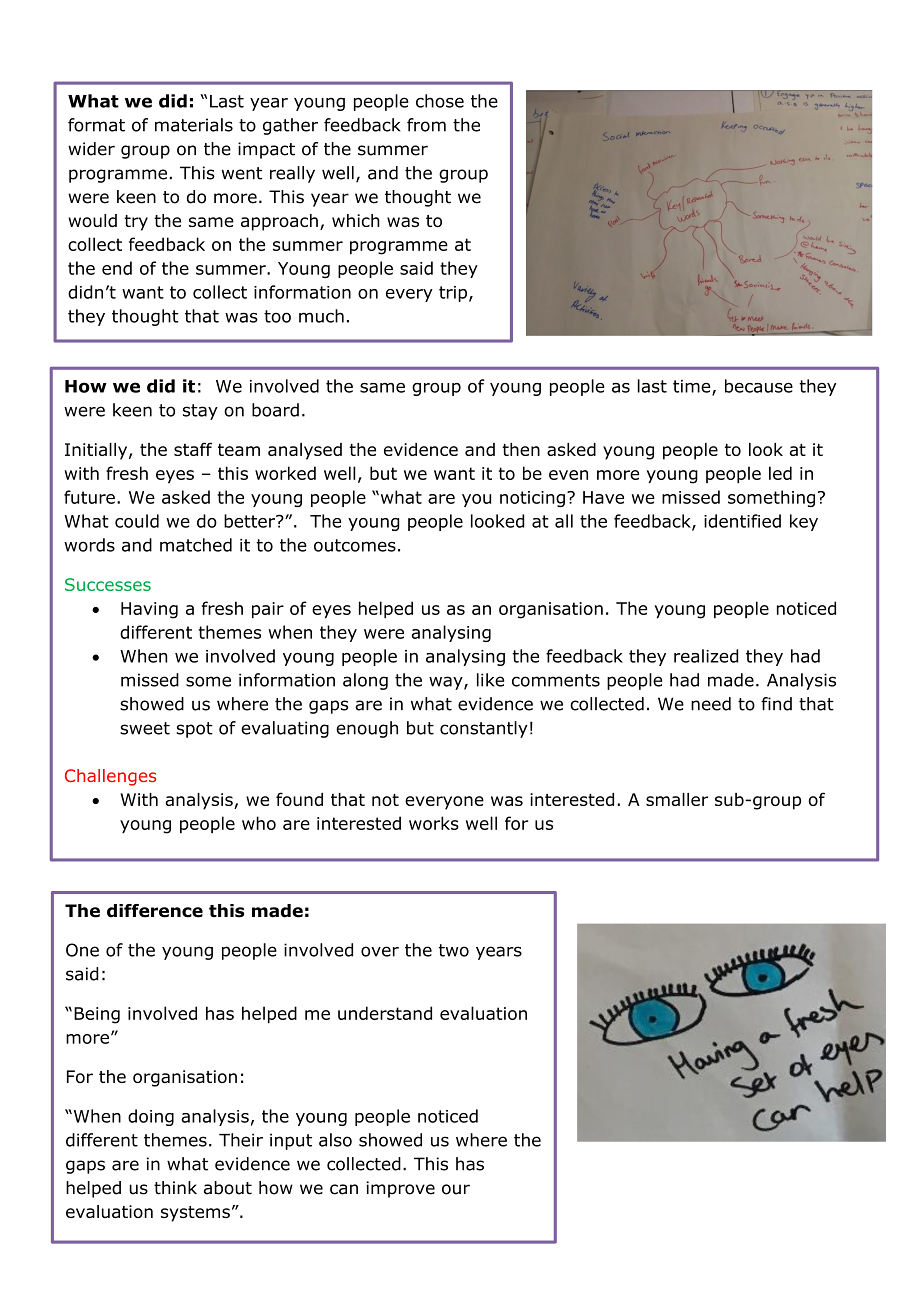 The width and height of the page is (924, 1308). What do you see at coordinates (426, 125) in the page?
I see `from` at bounding box center [426, 125].
